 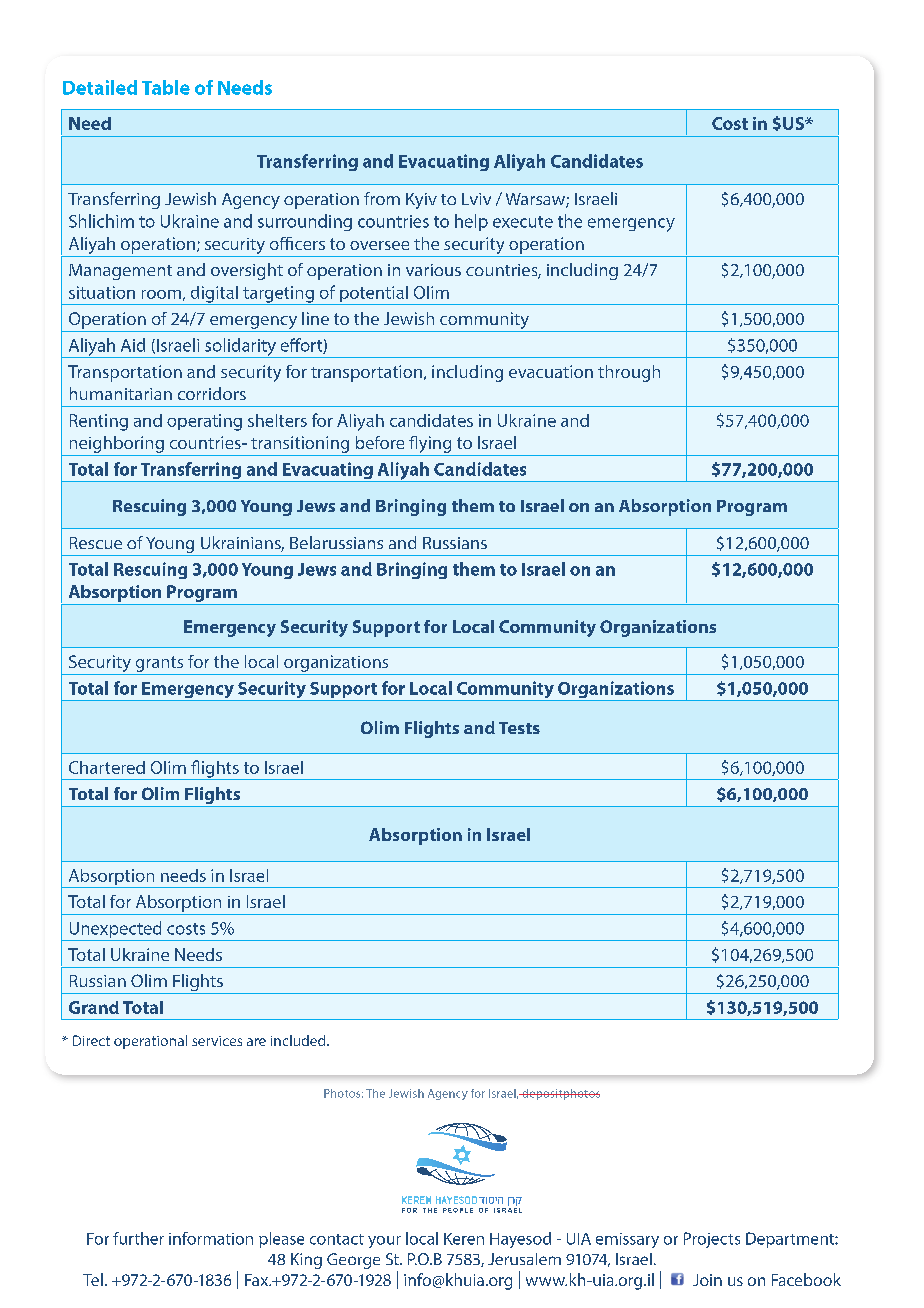 What do you see at coordinates (421, 201) in the screenshot?
I see `Kyiv` at bounding box center [421, 201].
